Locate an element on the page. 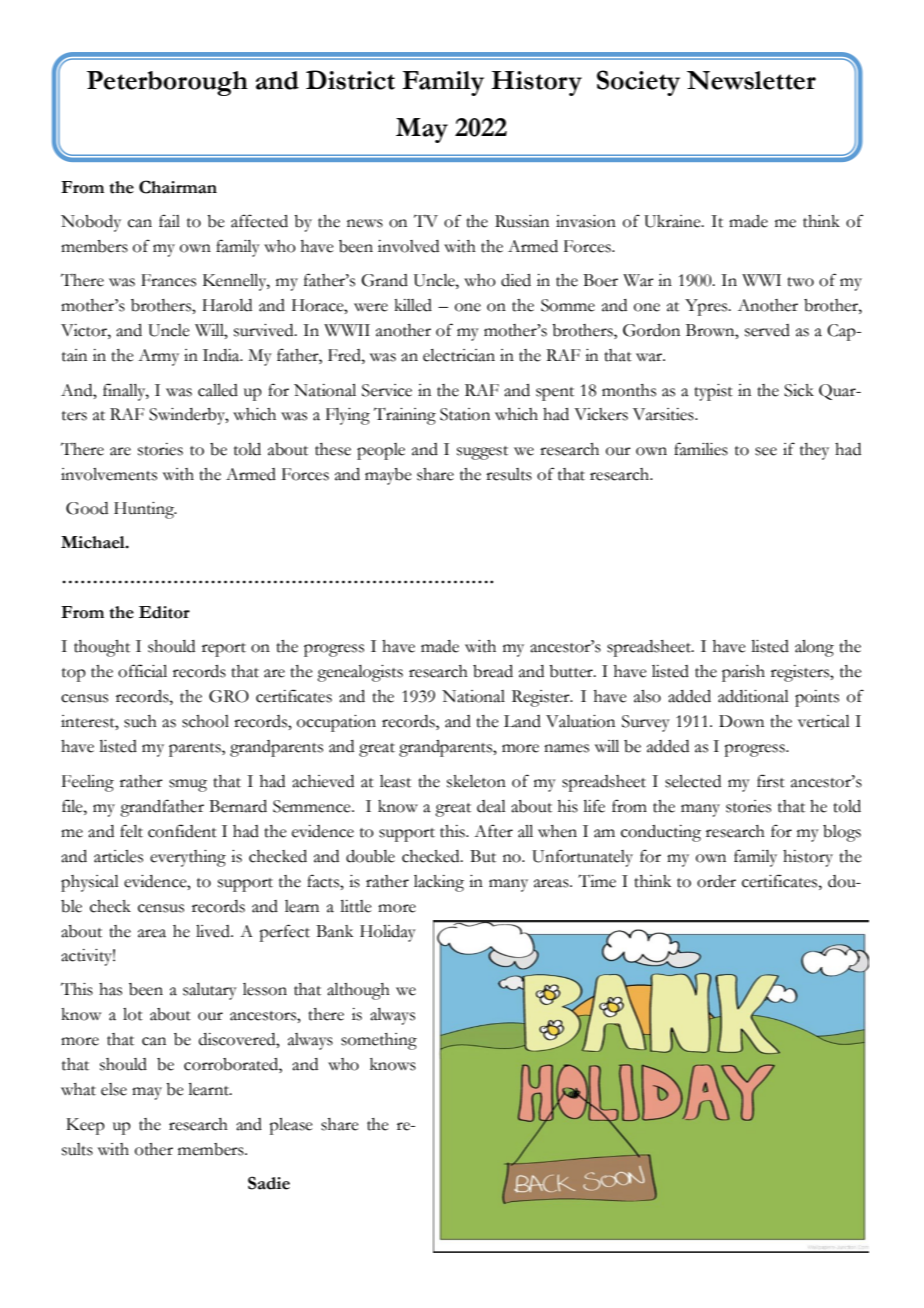  Keep is located at coordinates (85, 1126).
